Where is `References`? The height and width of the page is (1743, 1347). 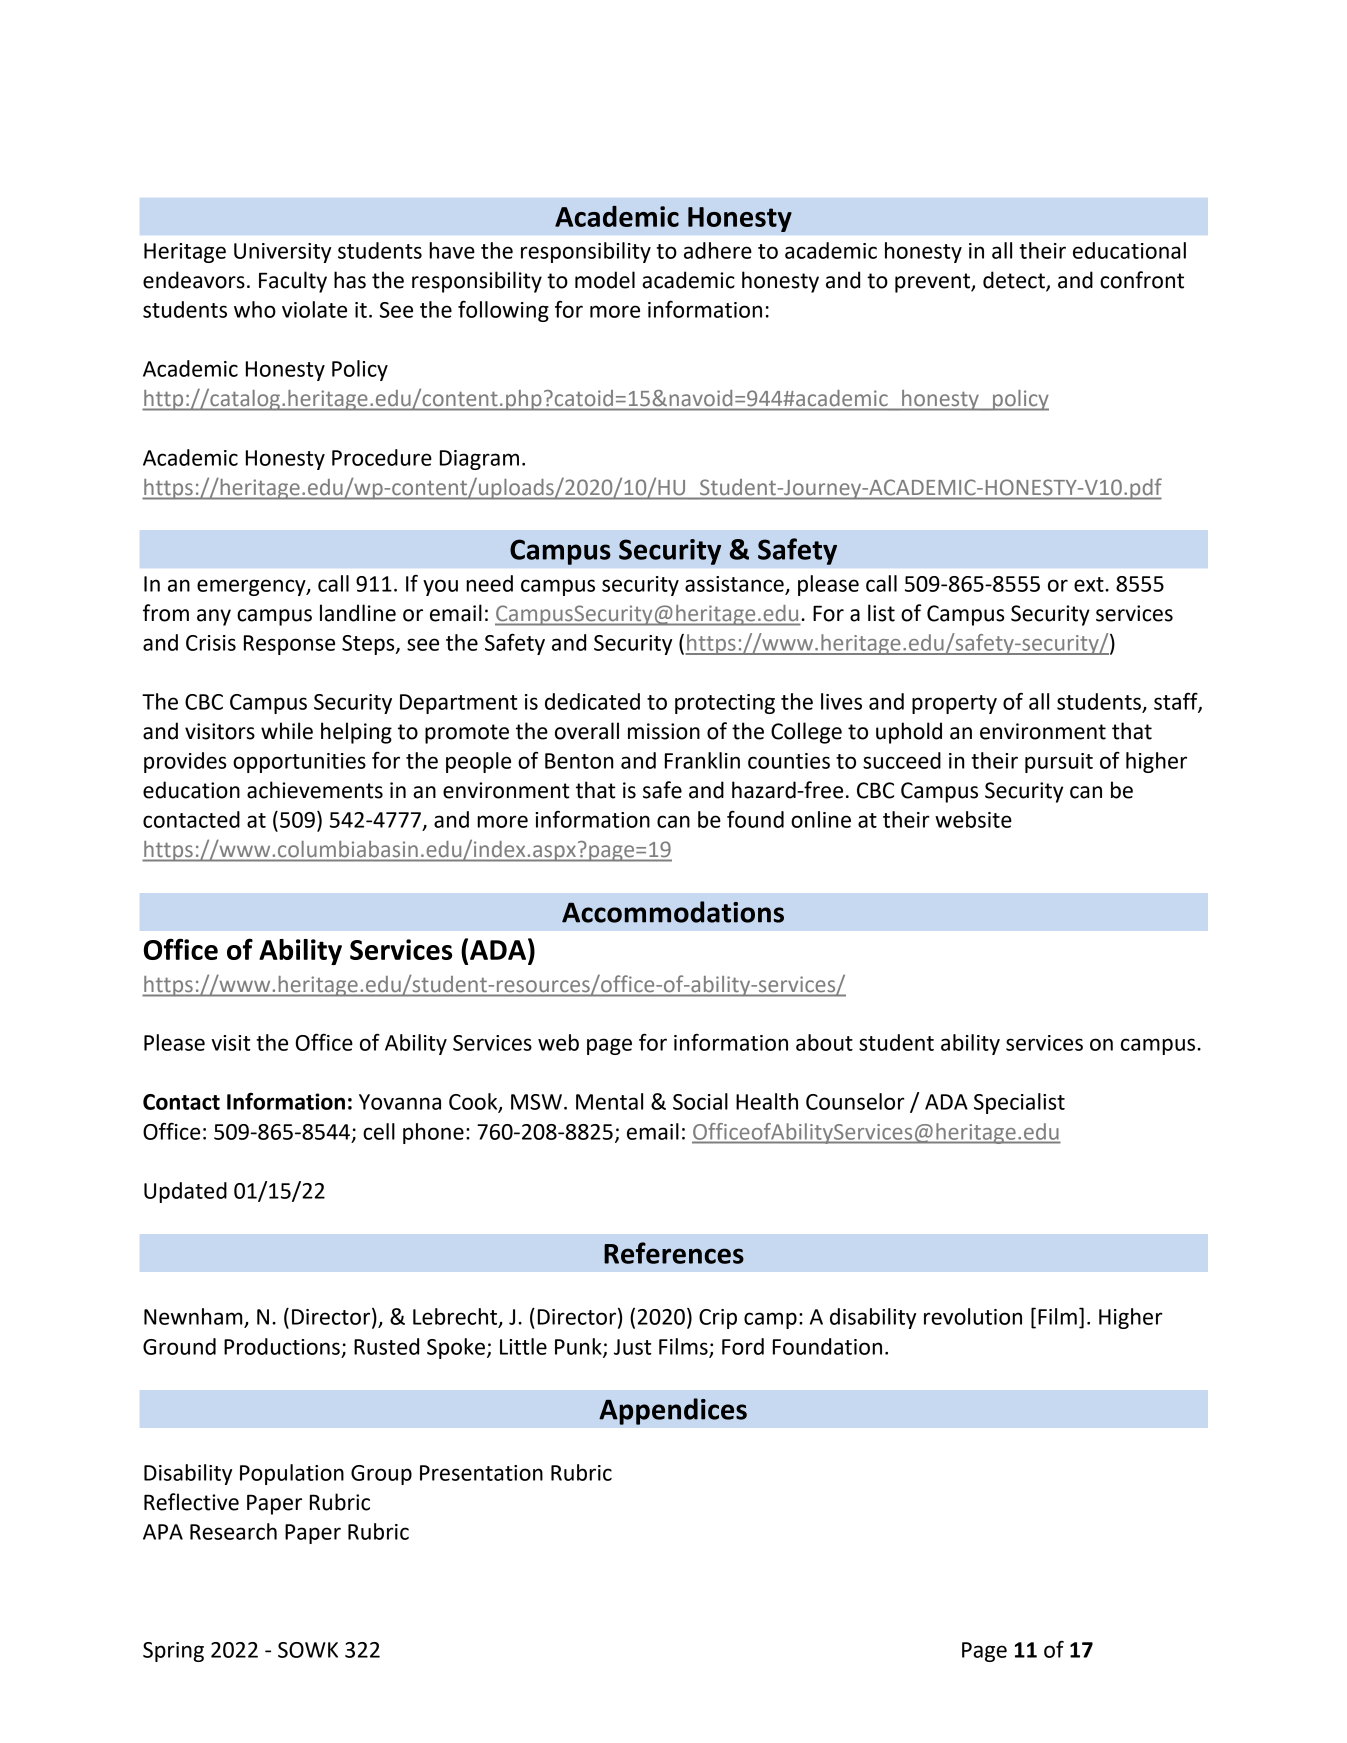
References is located at coordinates (674, 1253).
